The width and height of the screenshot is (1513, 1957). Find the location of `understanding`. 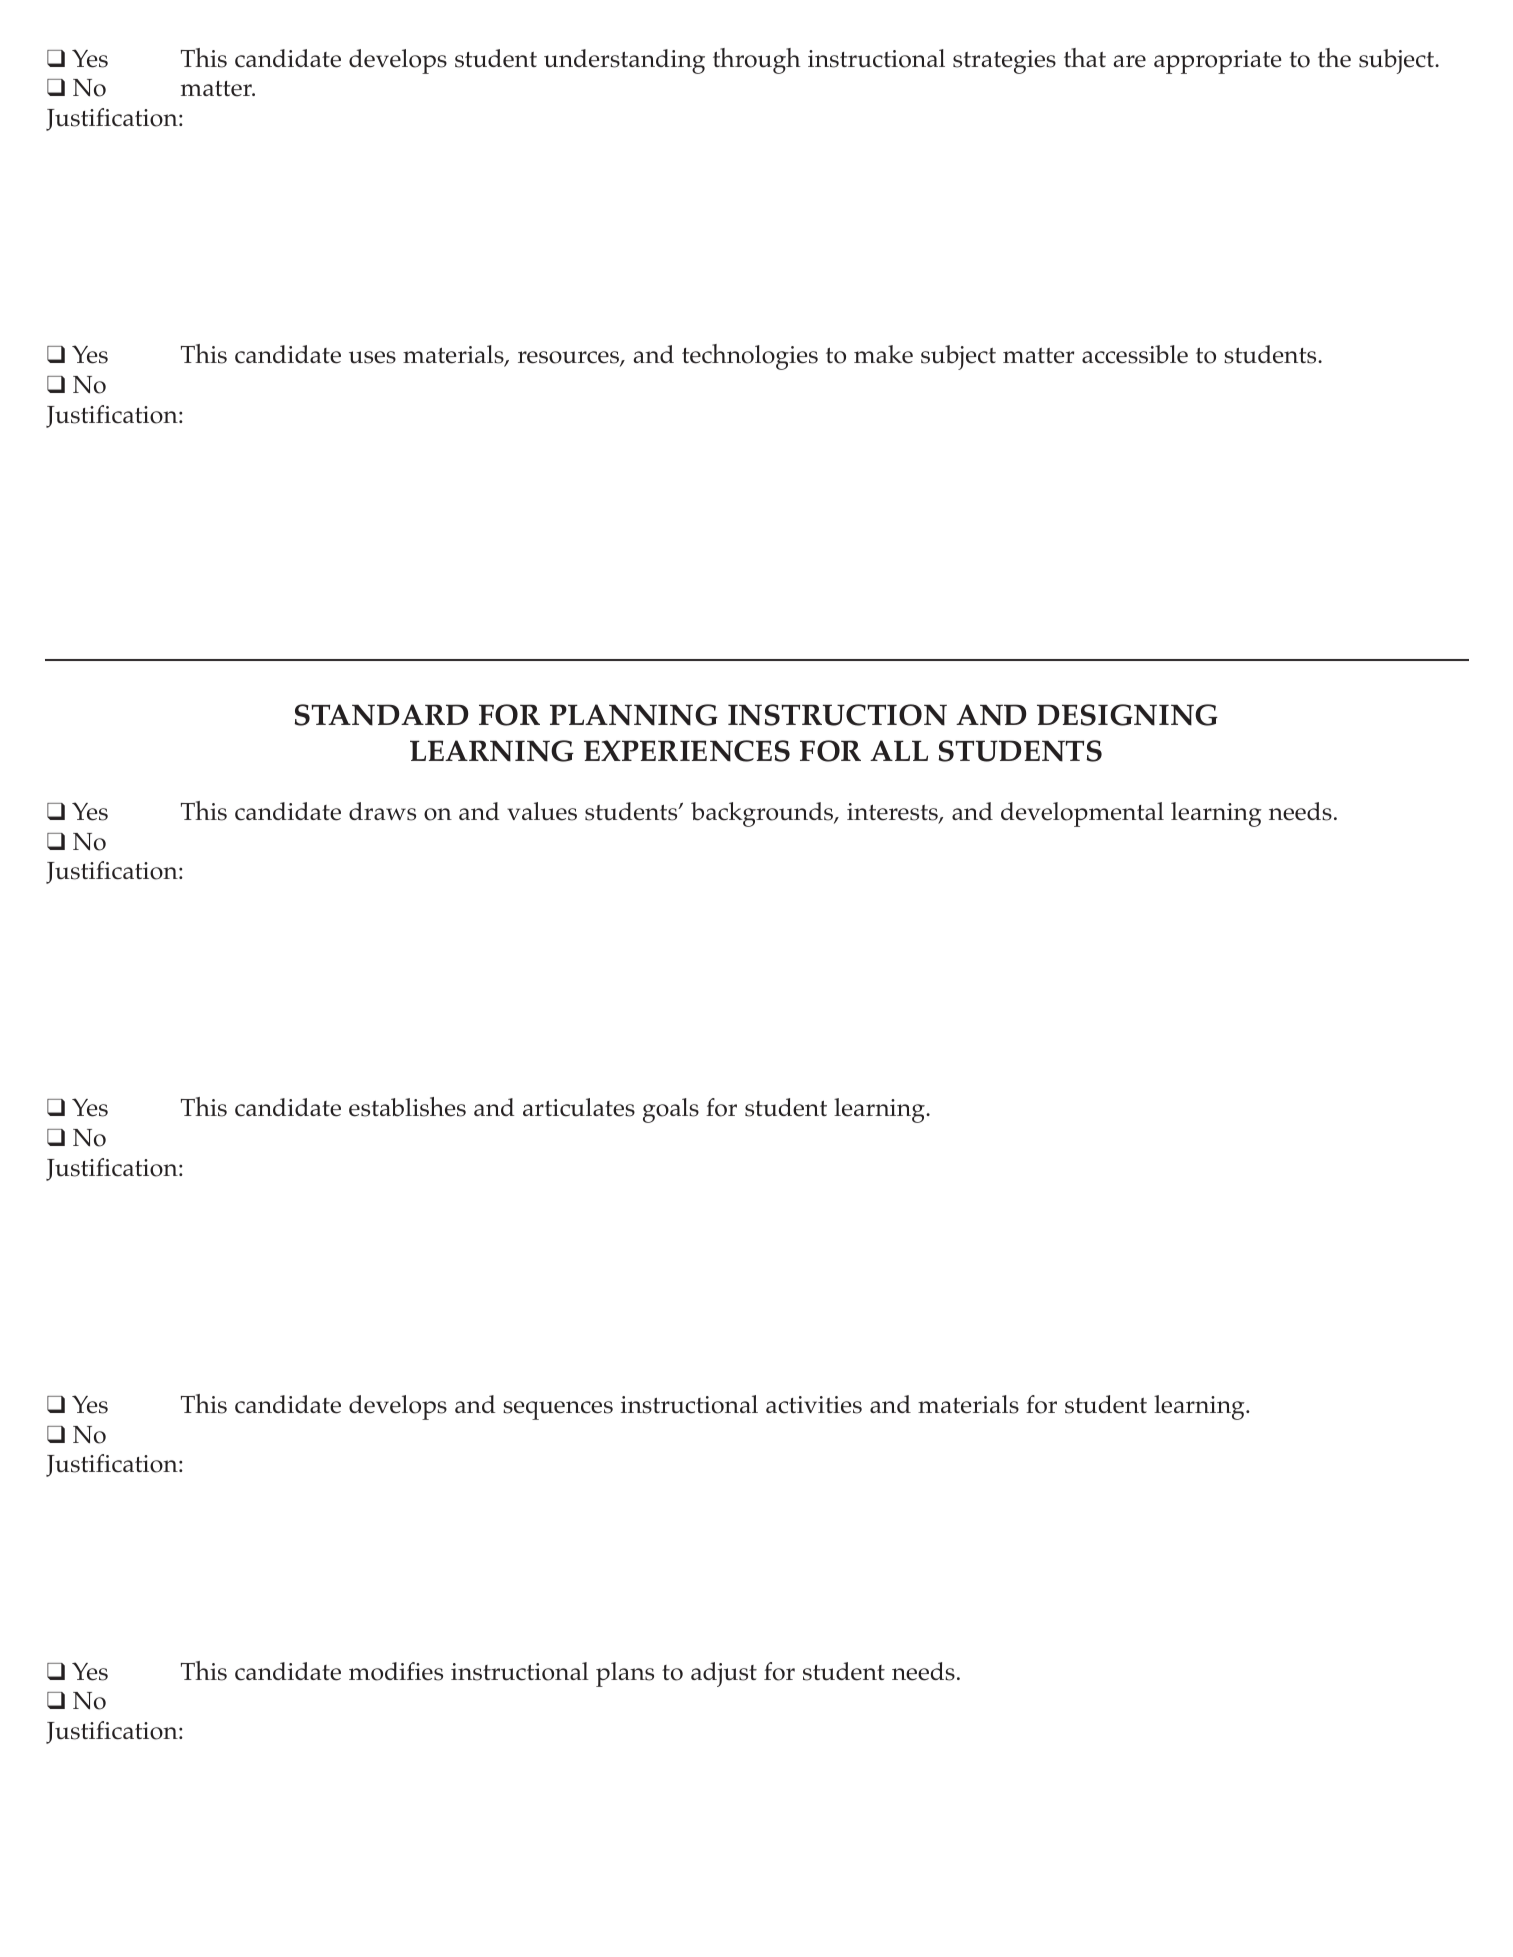

understanding is located at coordinates (624, 61).
